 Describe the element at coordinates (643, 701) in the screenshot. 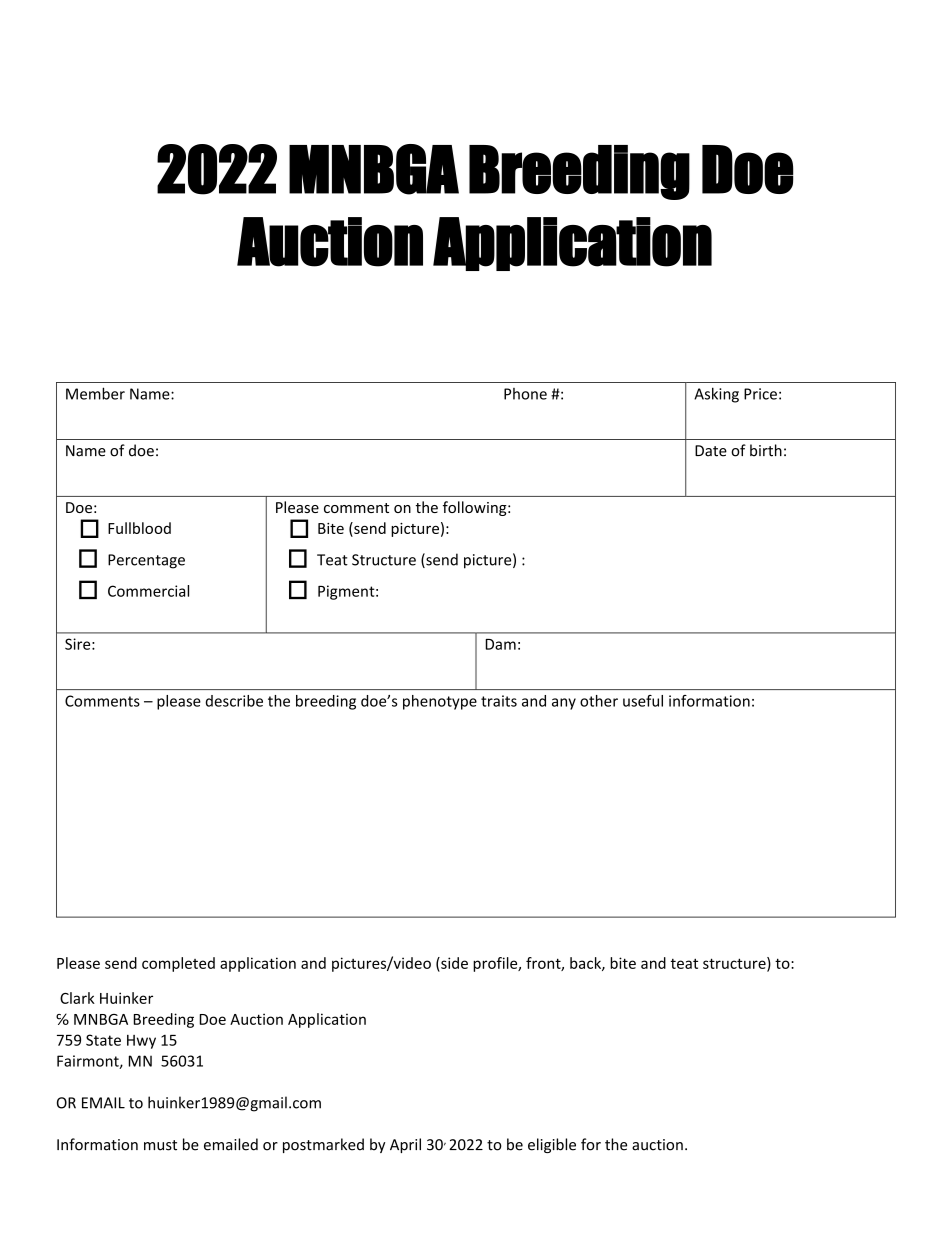

I see `useful` at that location.
